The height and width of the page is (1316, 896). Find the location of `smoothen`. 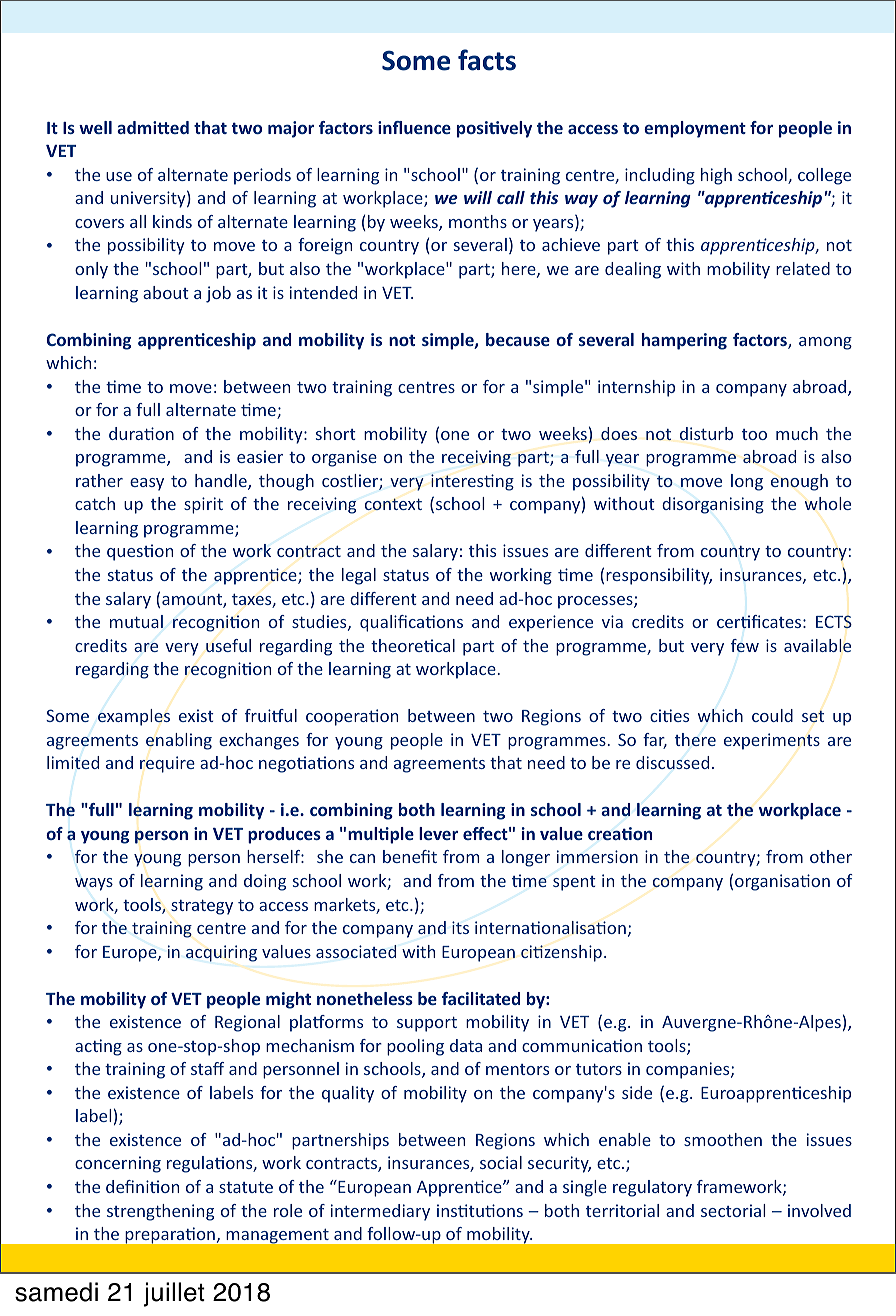

smoothen is located at coordinates (723, 1139).
